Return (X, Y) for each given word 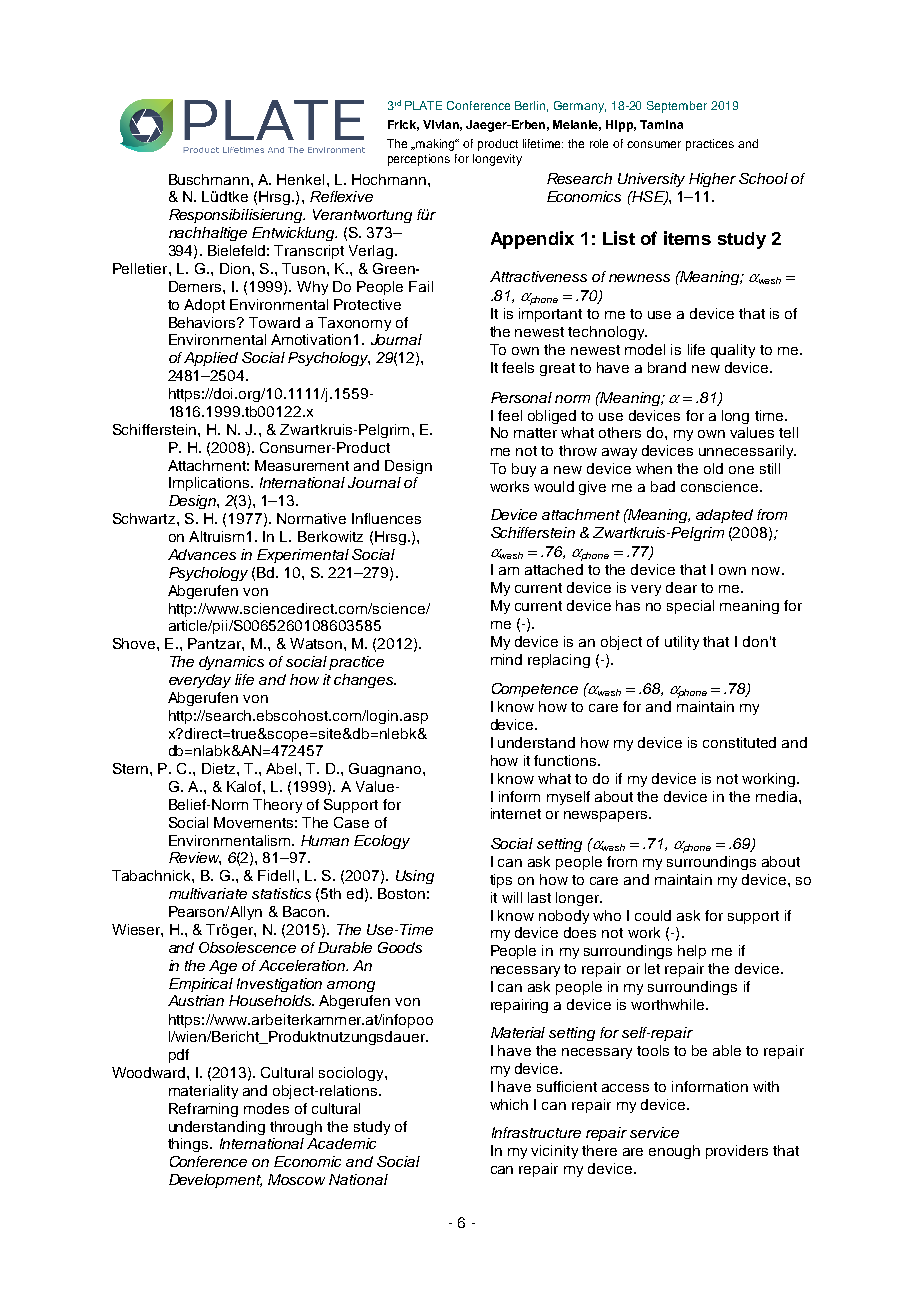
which (509, 1104)
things (189, 1145)
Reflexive (341, 196)
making (436, 145)
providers (737, 1152)
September (677, 107)
